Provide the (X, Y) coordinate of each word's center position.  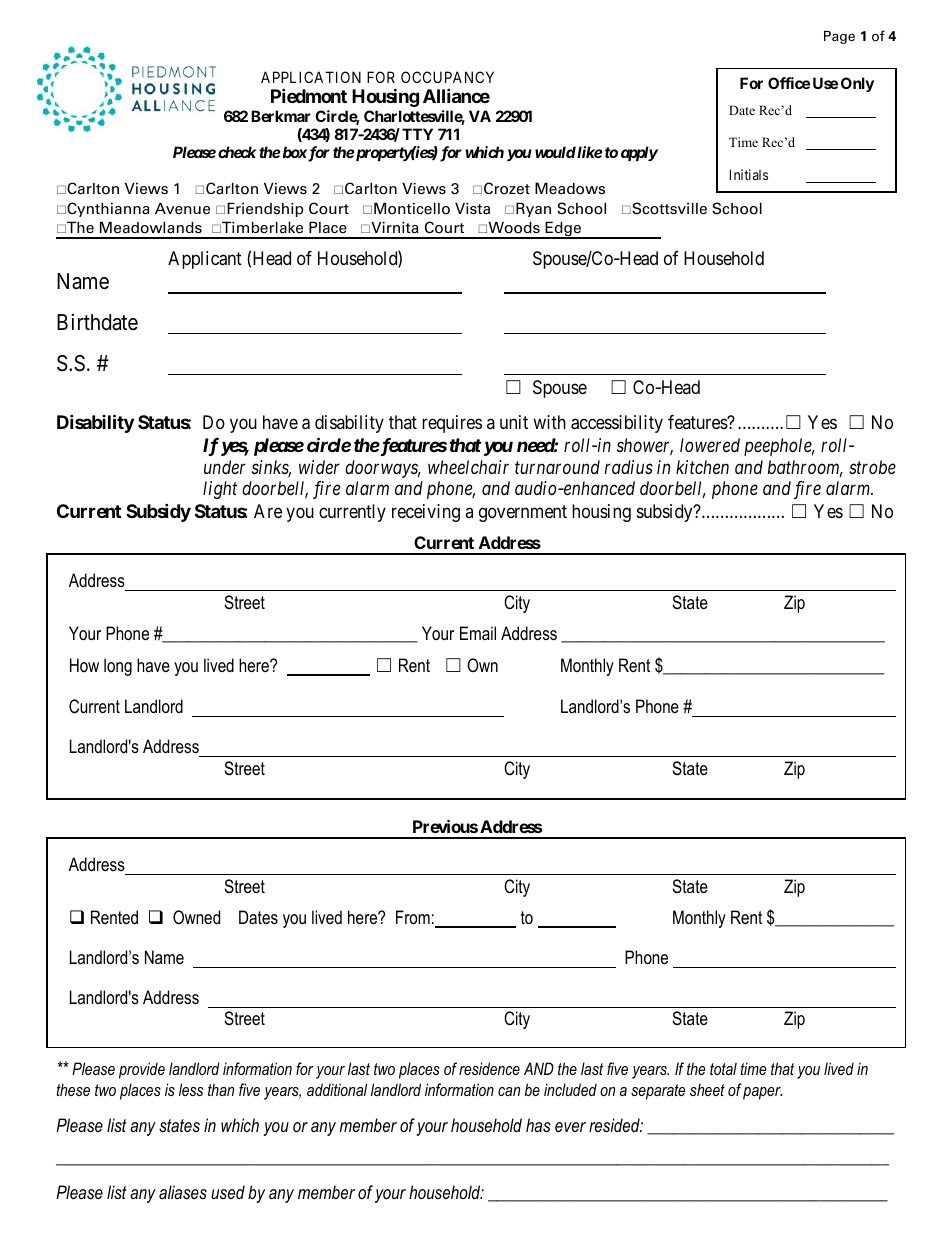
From (413, 917)
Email (478, 633)
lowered (710, 445)
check (237, 152)
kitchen (702, 467)
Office (789, 83)
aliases (183, 1192)
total (723, 1068)
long (118, 667)
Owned (196, 917)
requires (452, 424)
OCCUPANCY (447, 77)
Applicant (205, 260)
